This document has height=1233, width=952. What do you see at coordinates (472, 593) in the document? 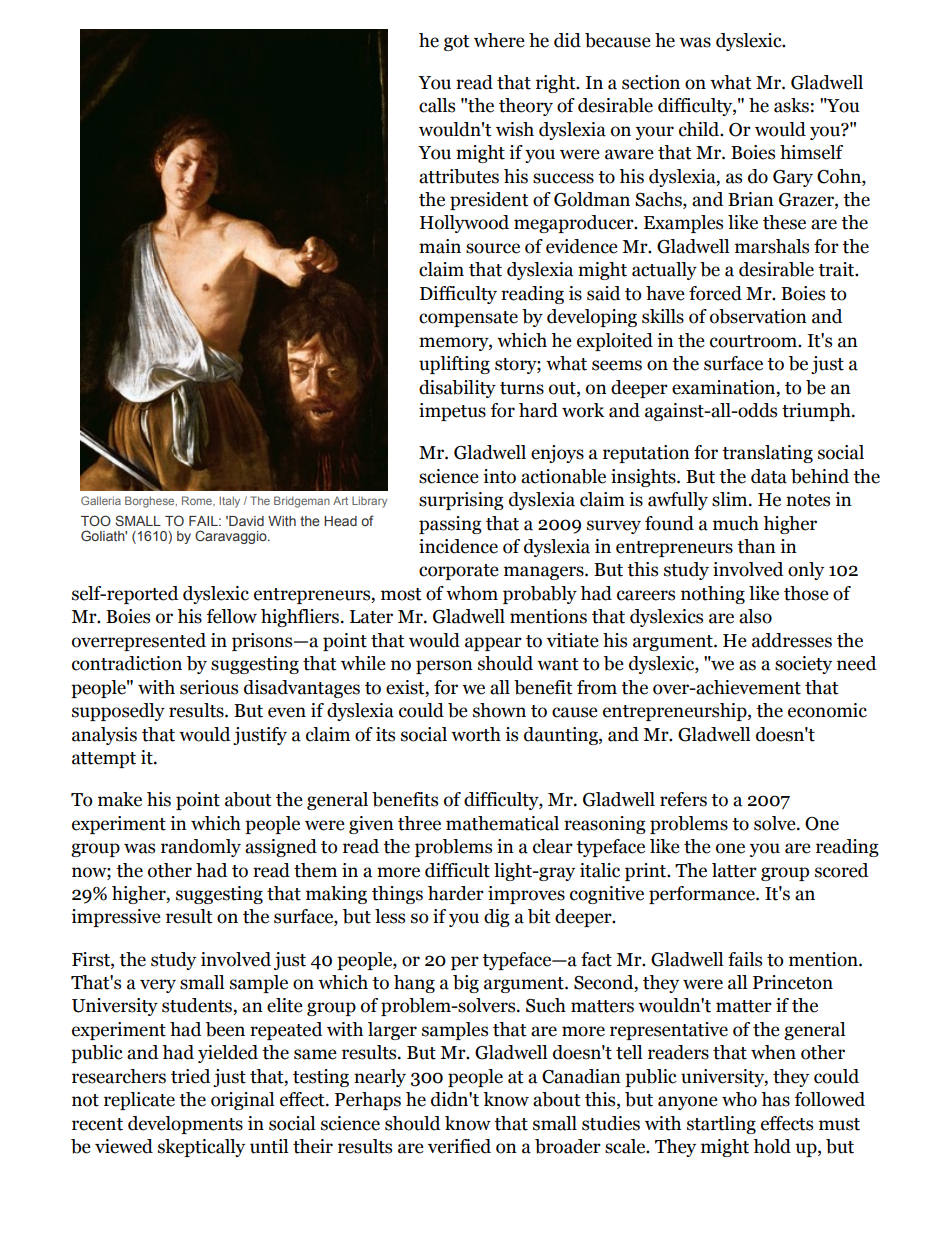
I see `whom` at bounding box center [472, 593].
